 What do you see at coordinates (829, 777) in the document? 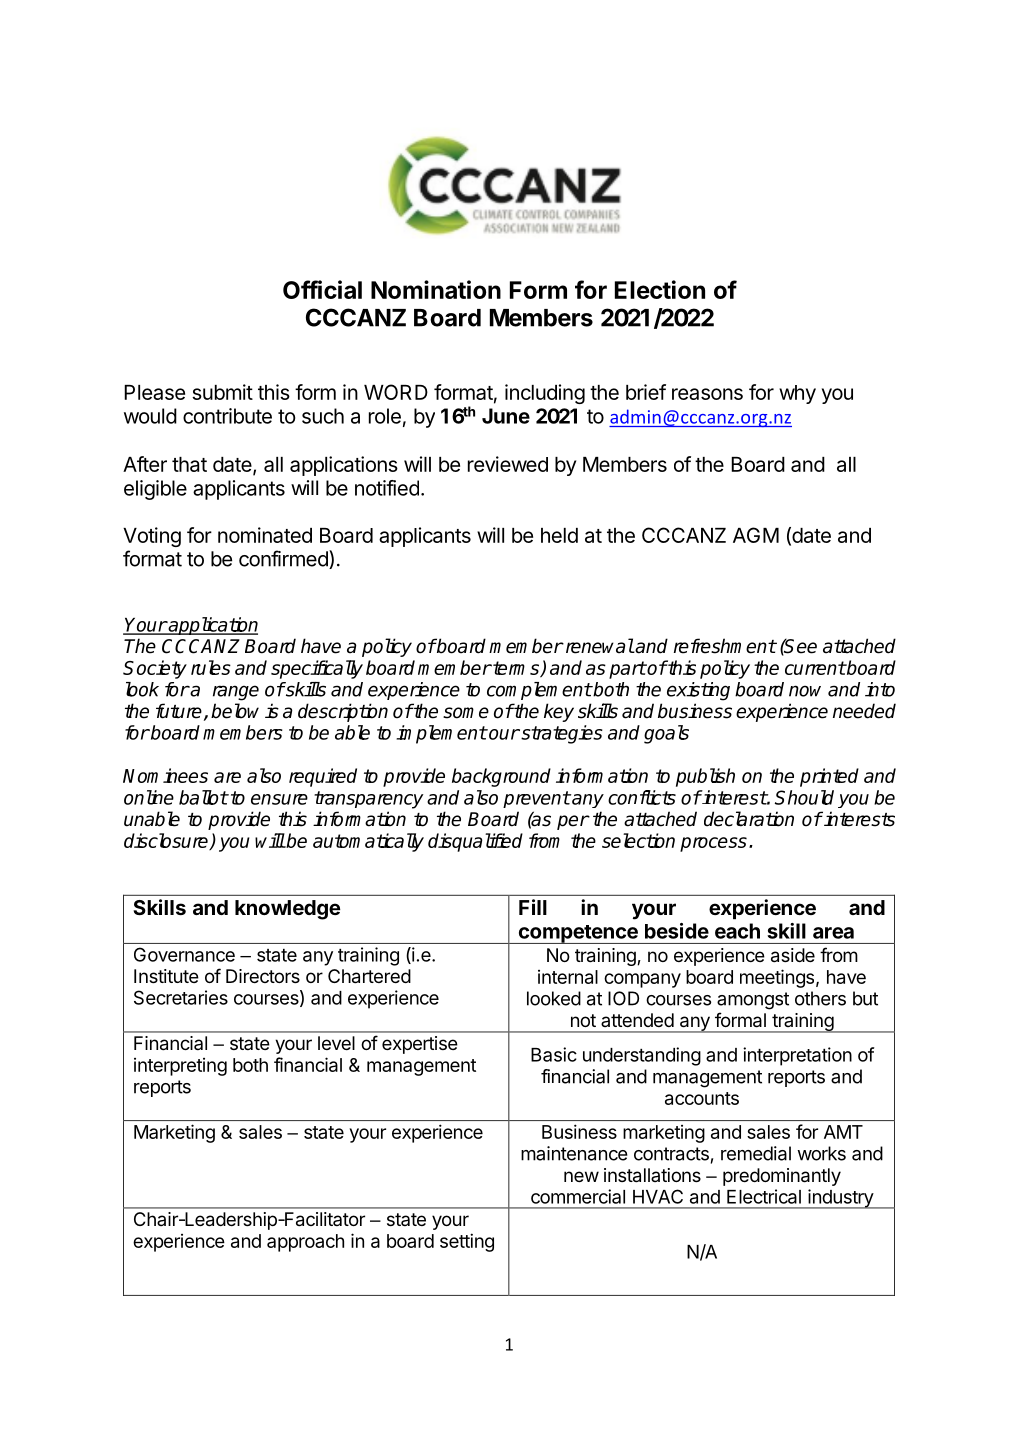
I see `printed` at bounding box center [829, 777].
